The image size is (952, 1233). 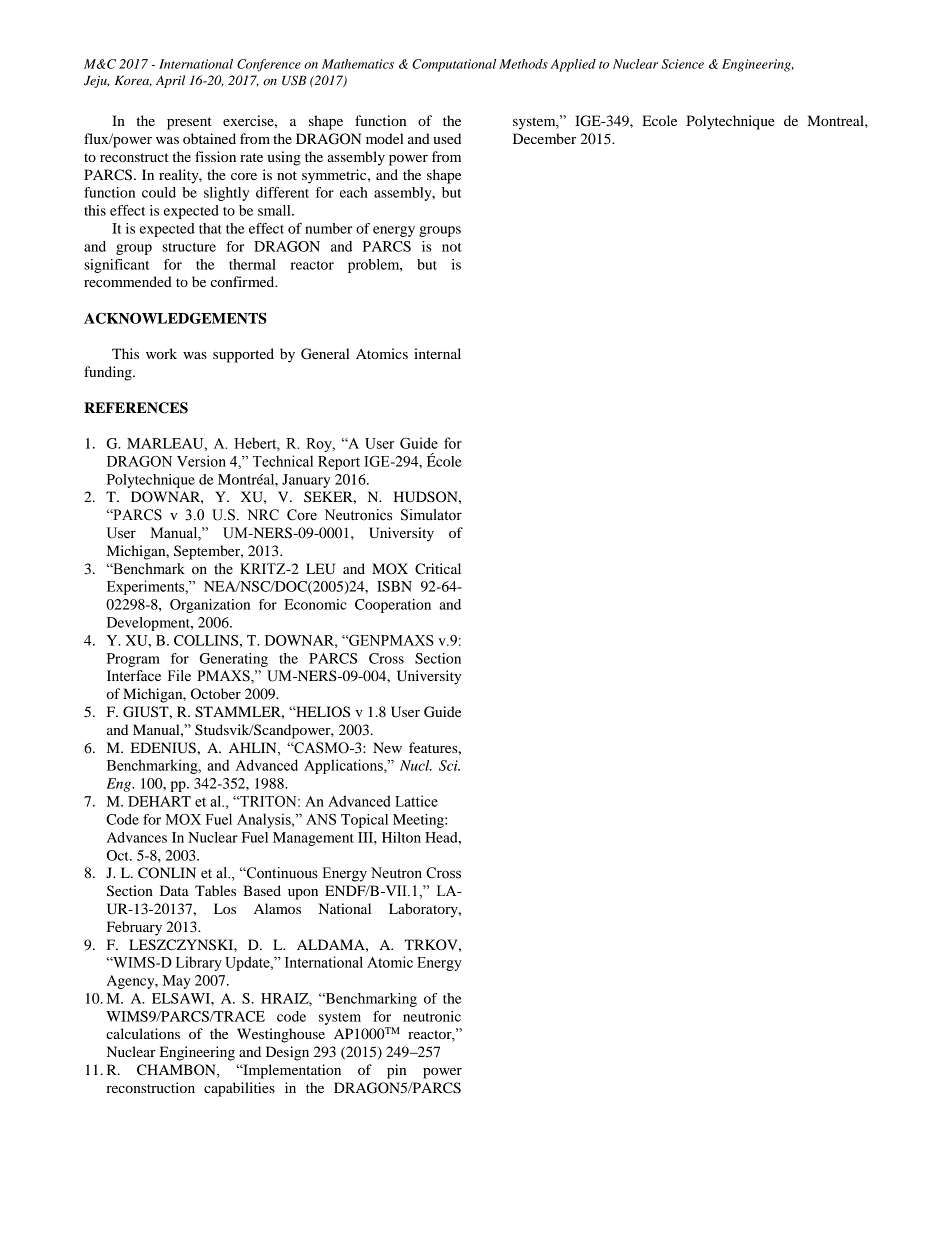 I want to click on calculations, so click(x=143, y=1033).
